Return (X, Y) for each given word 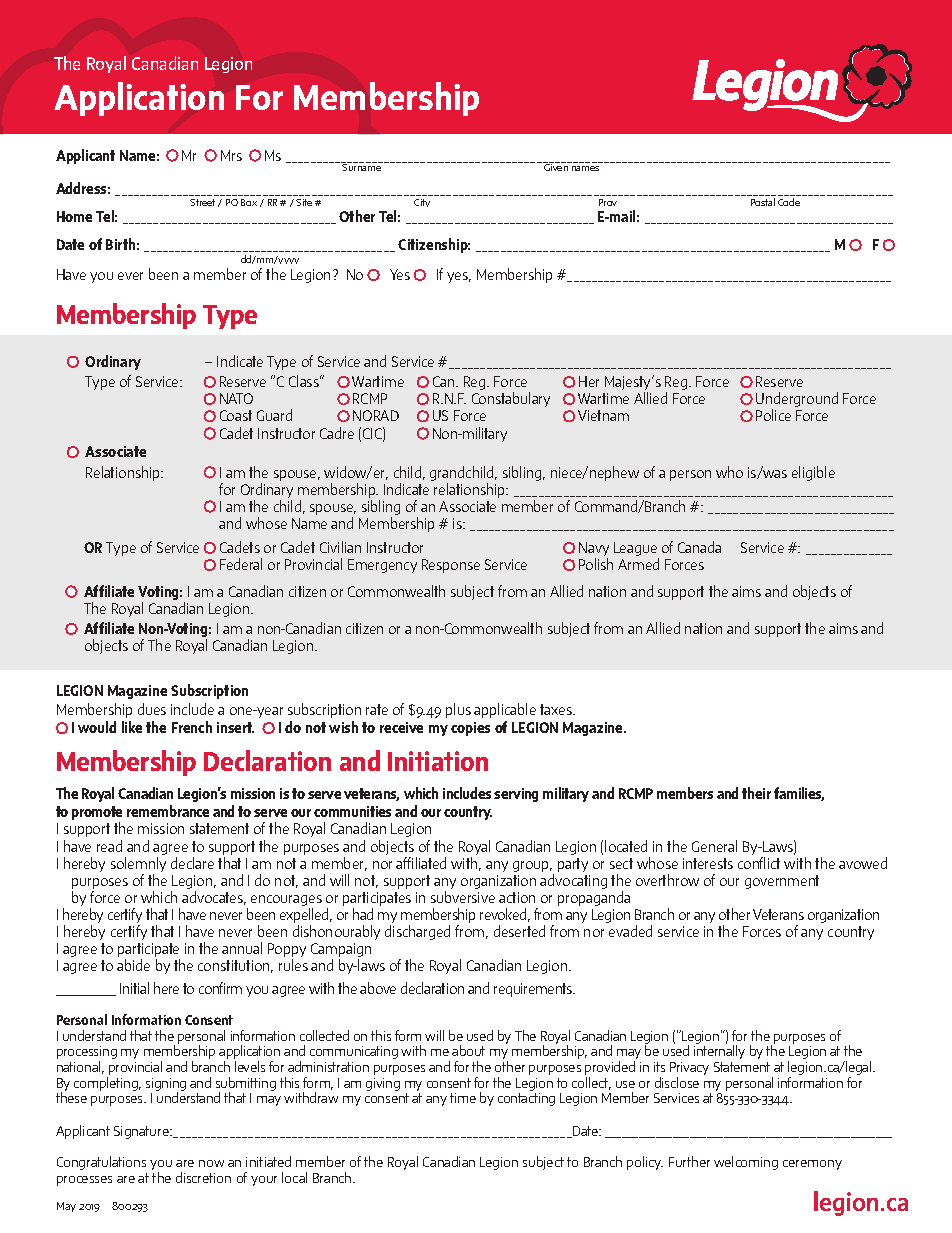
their (756, 793)
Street (202, 202)
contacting (526, 1099)
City (422, 203)
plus (458, 710)
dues (152, 709)
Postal (763, 202)
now (211, 1163)
